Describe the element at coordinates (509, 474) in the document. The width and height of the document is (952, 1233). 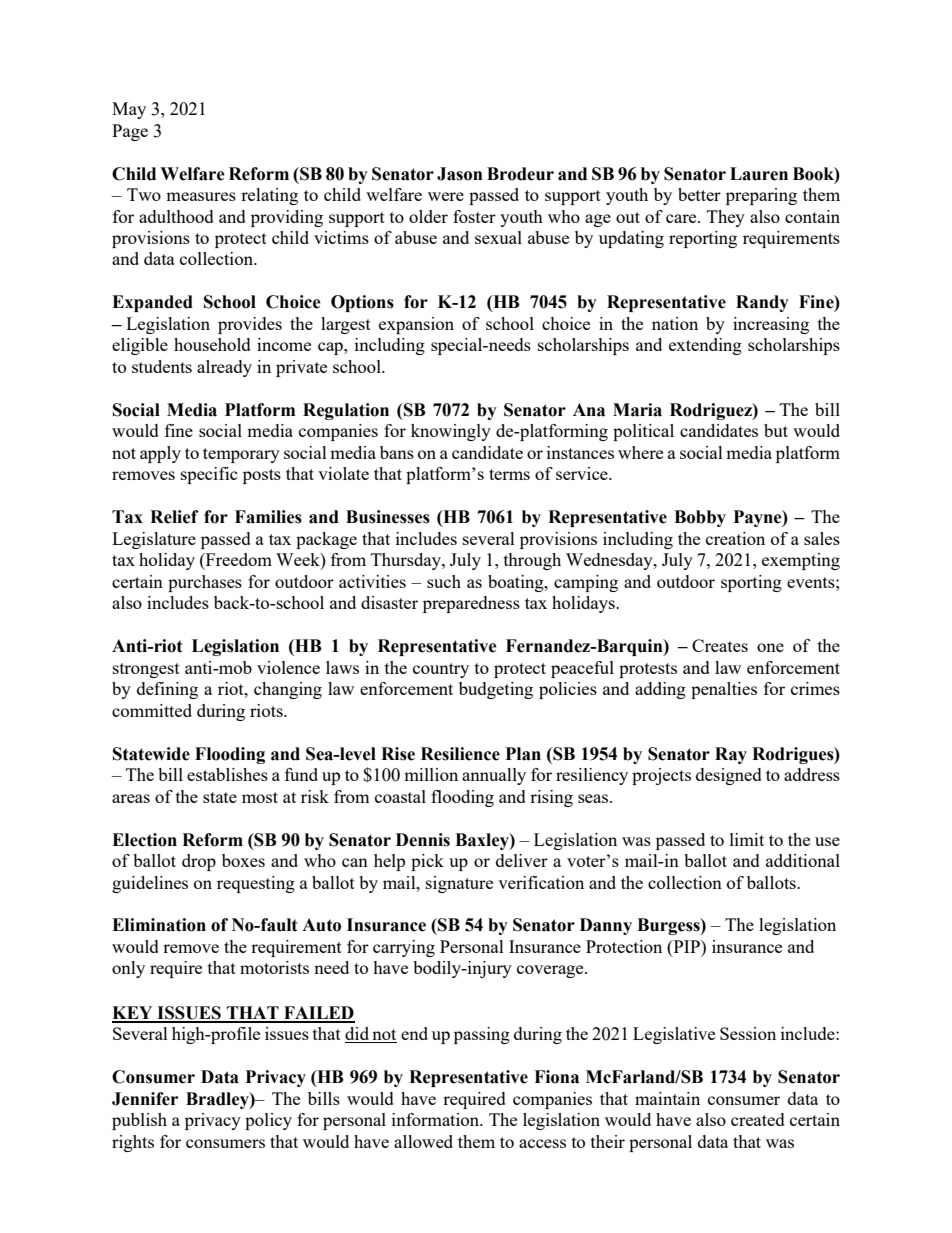
I see `terms` at that location.
